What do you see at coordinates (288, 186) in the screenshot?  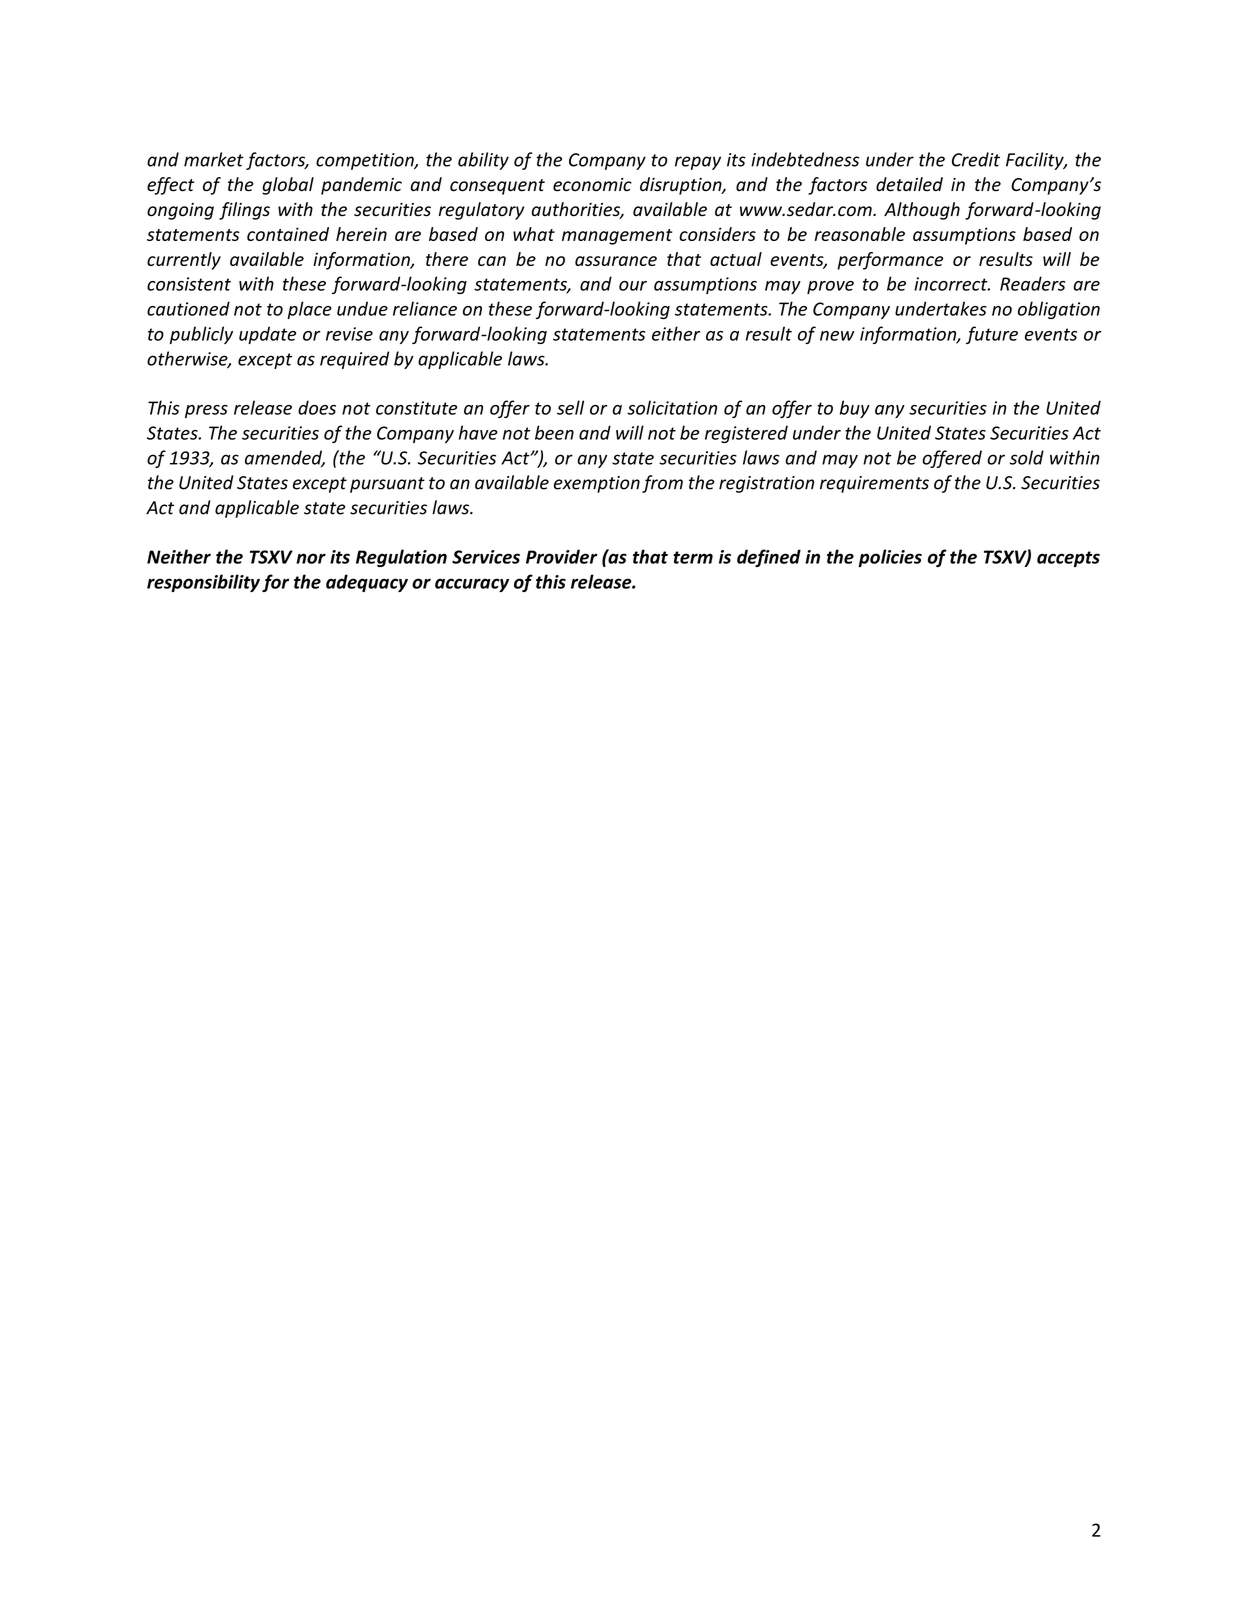 I see `global` at bounding box center [288, 186].
